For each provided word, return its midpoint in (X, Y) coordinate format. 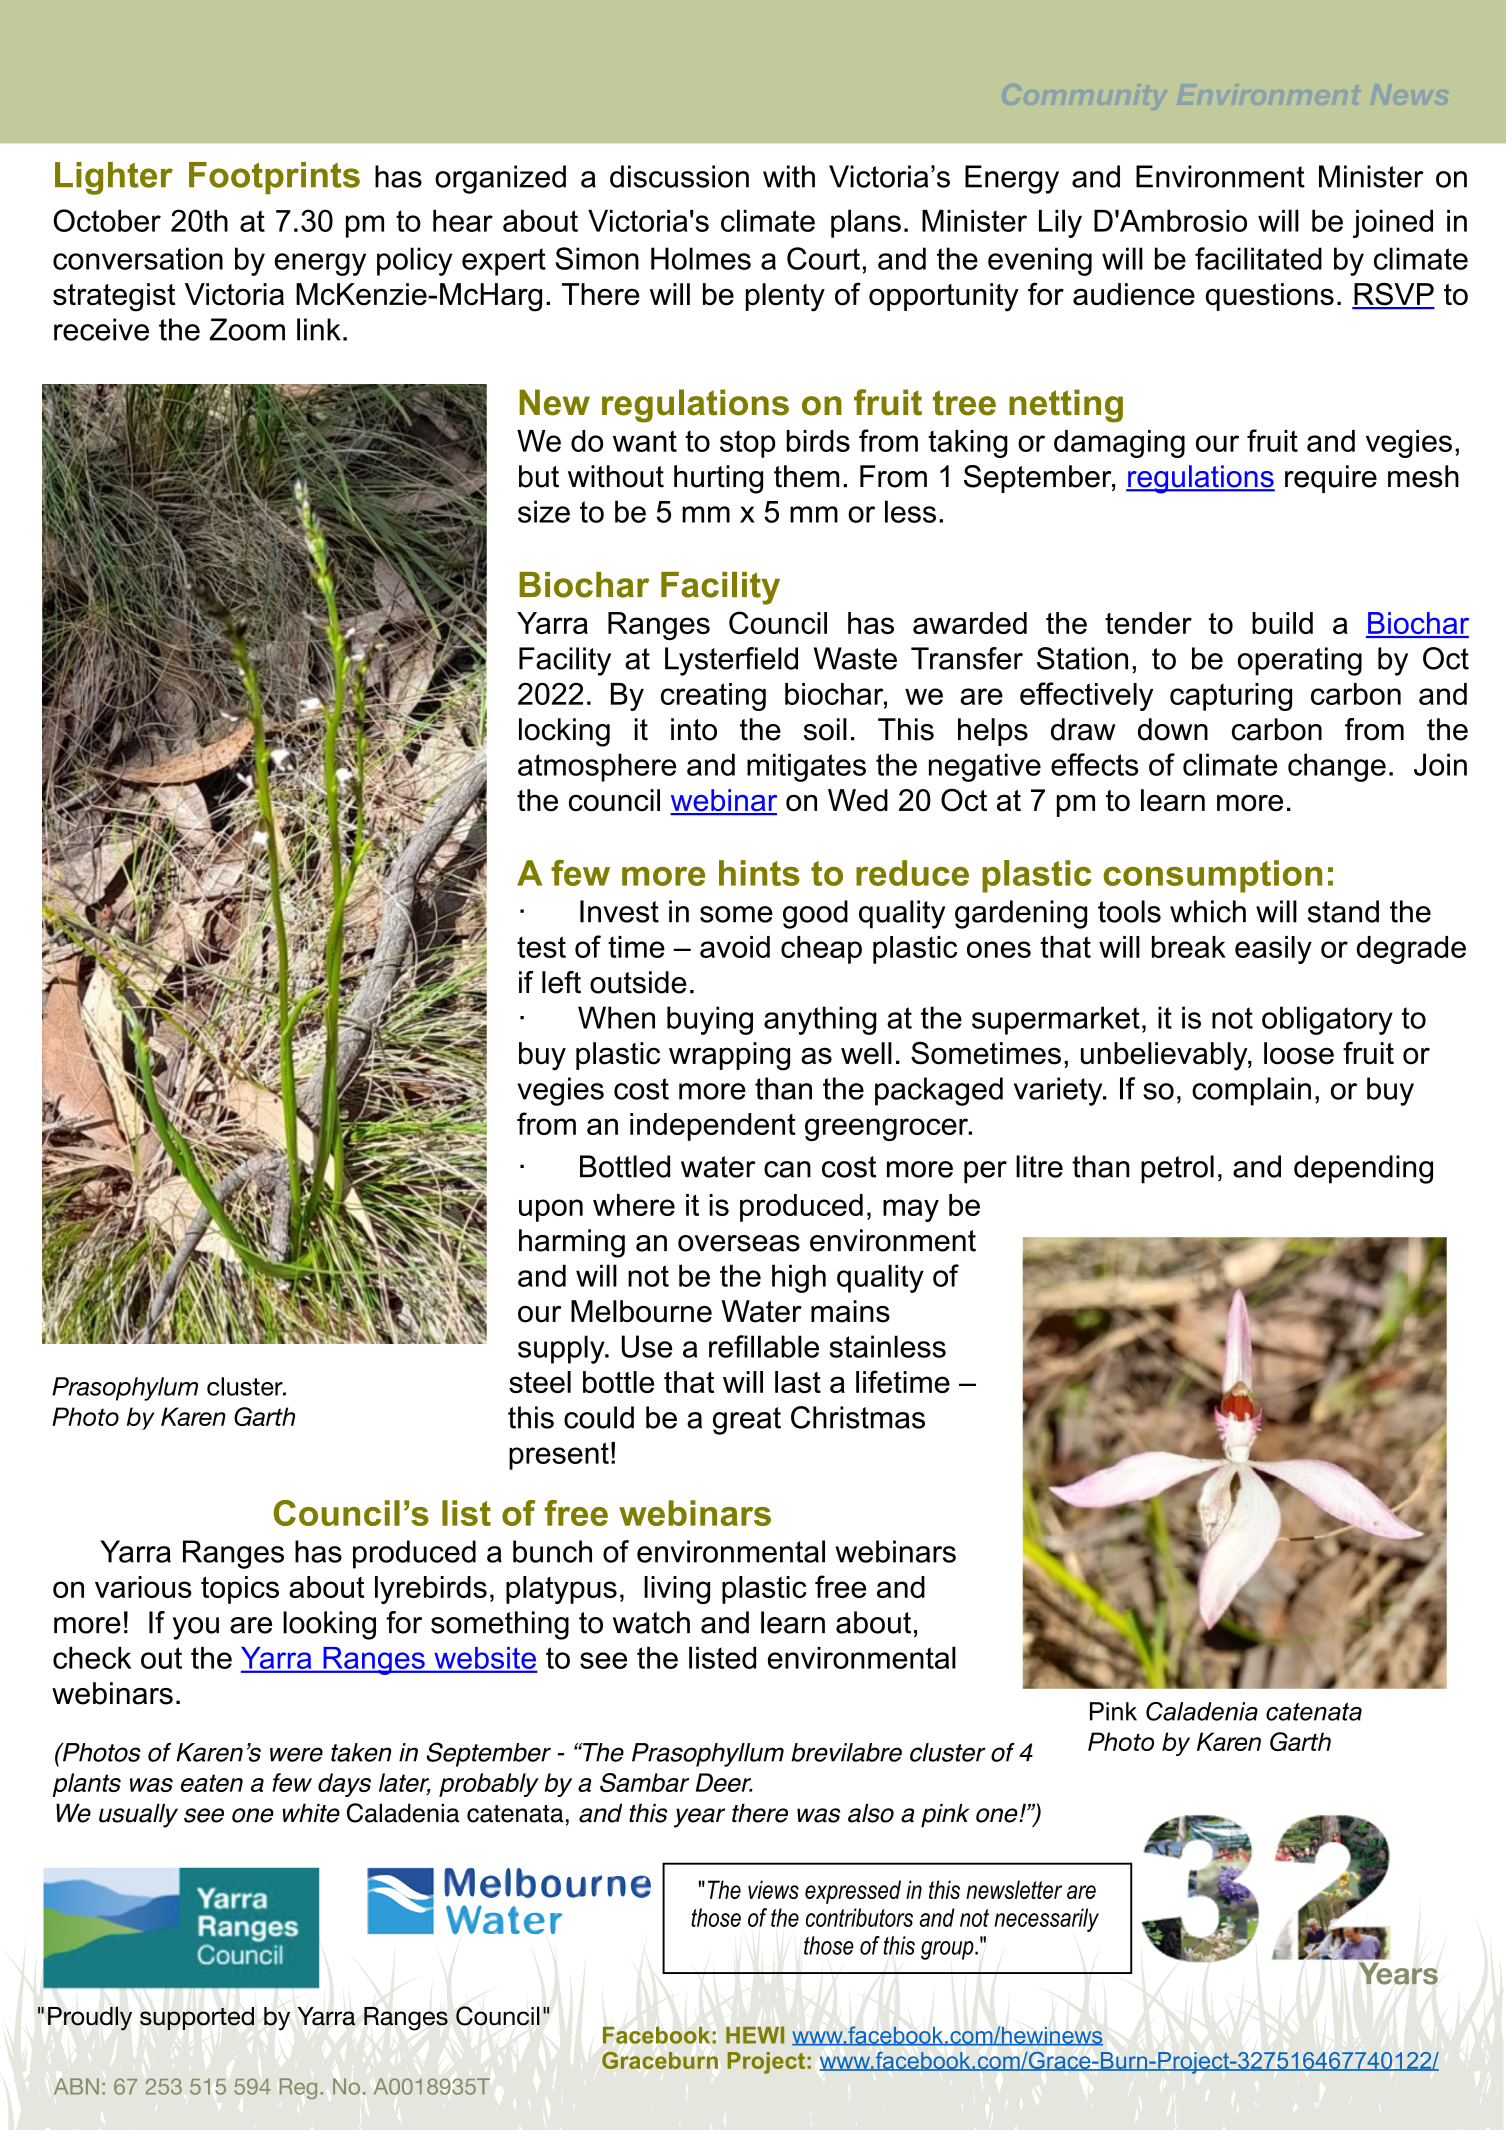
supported (197, 2018)
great (747, 1421)
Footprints (274, 178)
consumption (1213, 876)
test (541, 947)
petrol (1177, 1169)
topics (240, 1590)
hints (759, 873)
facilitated (1258, 258)
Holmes (701, 258)
